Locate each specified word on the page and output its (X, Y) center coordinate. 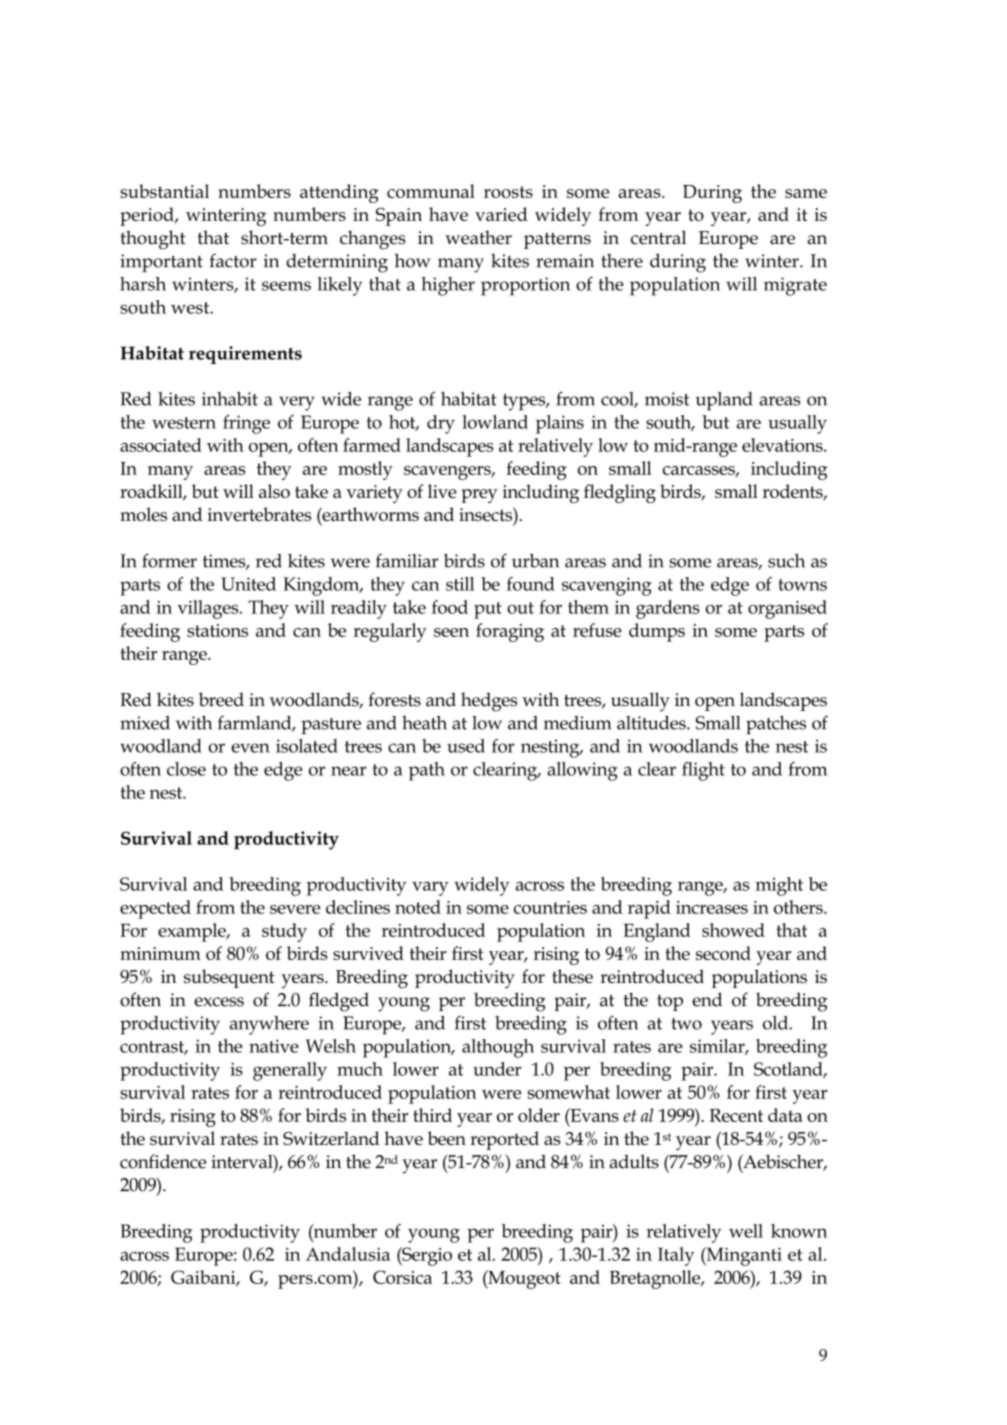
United (248, 584)
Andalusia (348, 1254)
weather (478, 237)
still (460, 584)
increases (712, 907)
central (658, 237)
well (746, 1231)
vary (430, 888)
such (786, 561)
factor (233, 260)
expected (155, 909)
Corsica (402, 1277)
